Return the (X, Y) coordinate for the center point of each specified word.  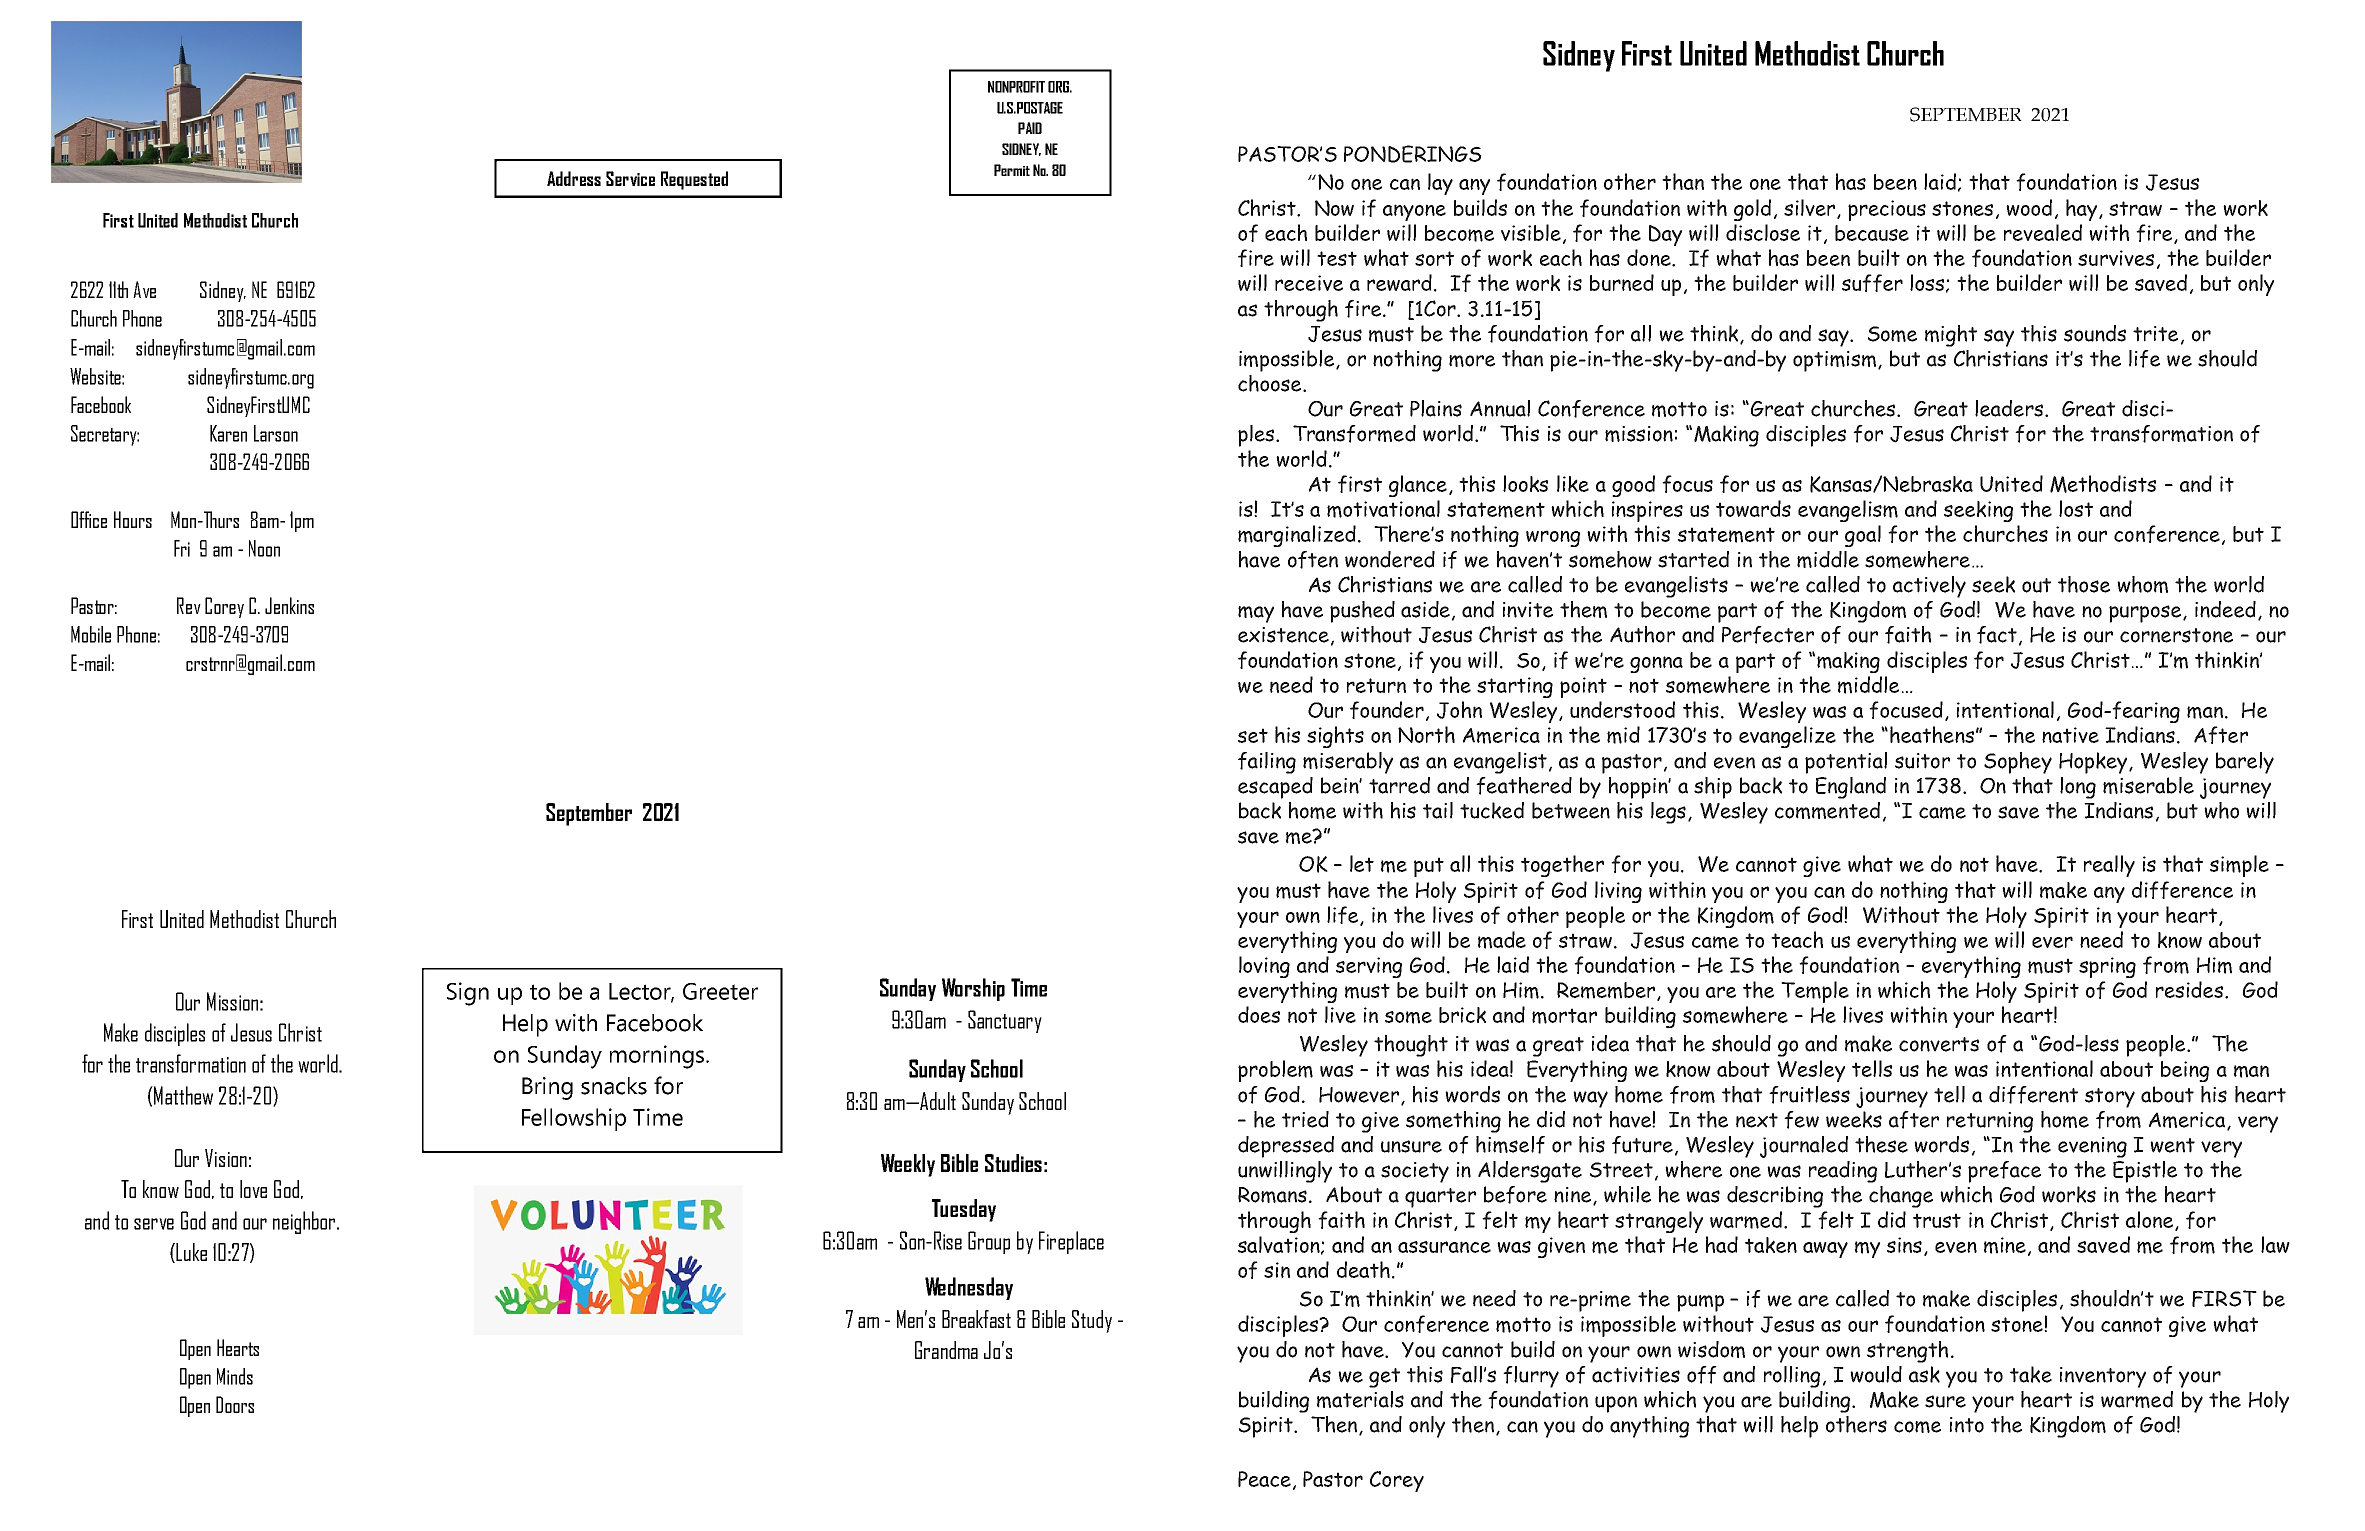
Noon (264, 548)
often (1313, 560)
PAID (1030, 128)
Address (574, 178)
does (1259, 1014)
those (2084, 584)
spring (2107, 967)
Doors (235, 1404)
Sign (468, 994)
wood (2029, 207)
